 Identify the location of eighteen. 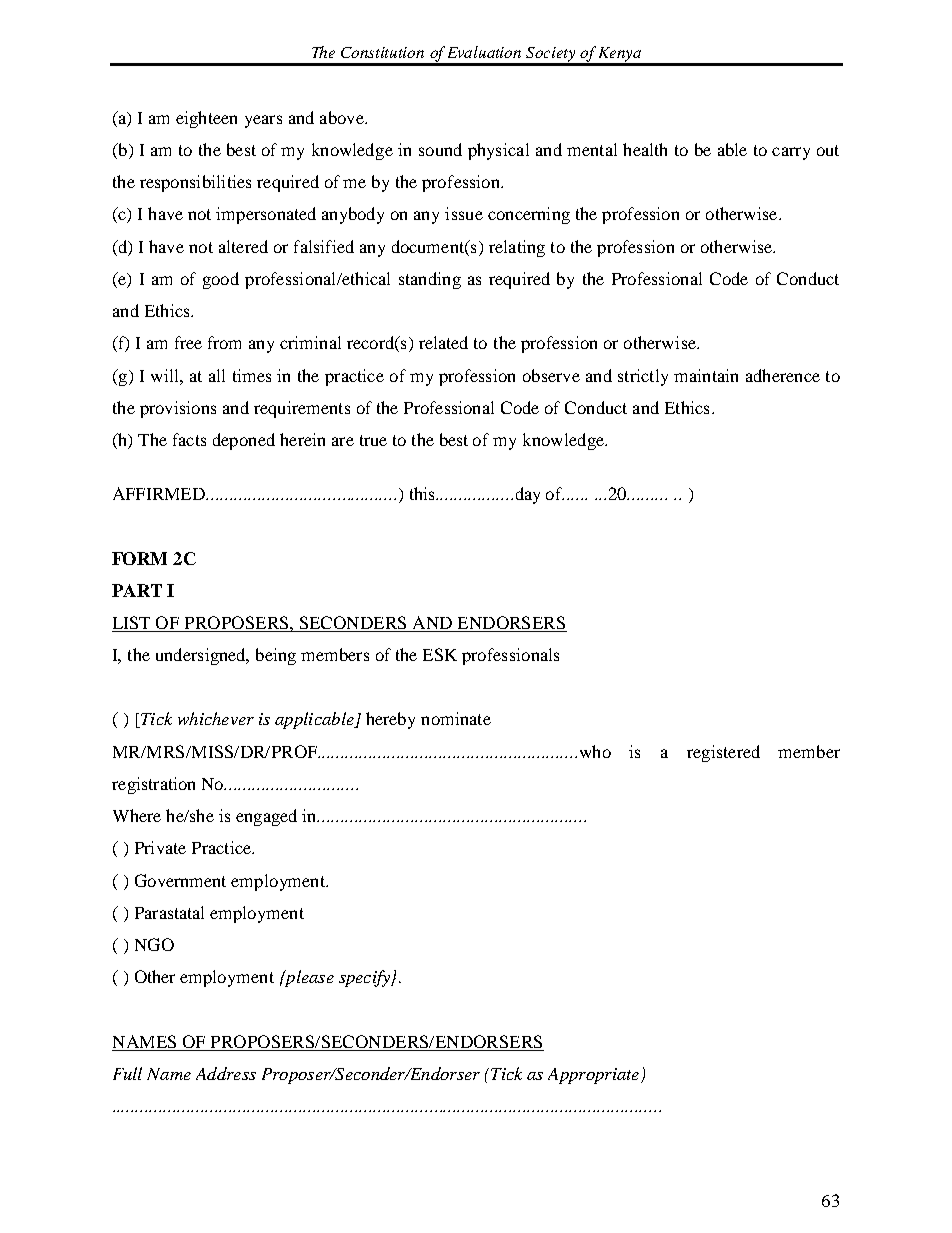
(206, 119).
